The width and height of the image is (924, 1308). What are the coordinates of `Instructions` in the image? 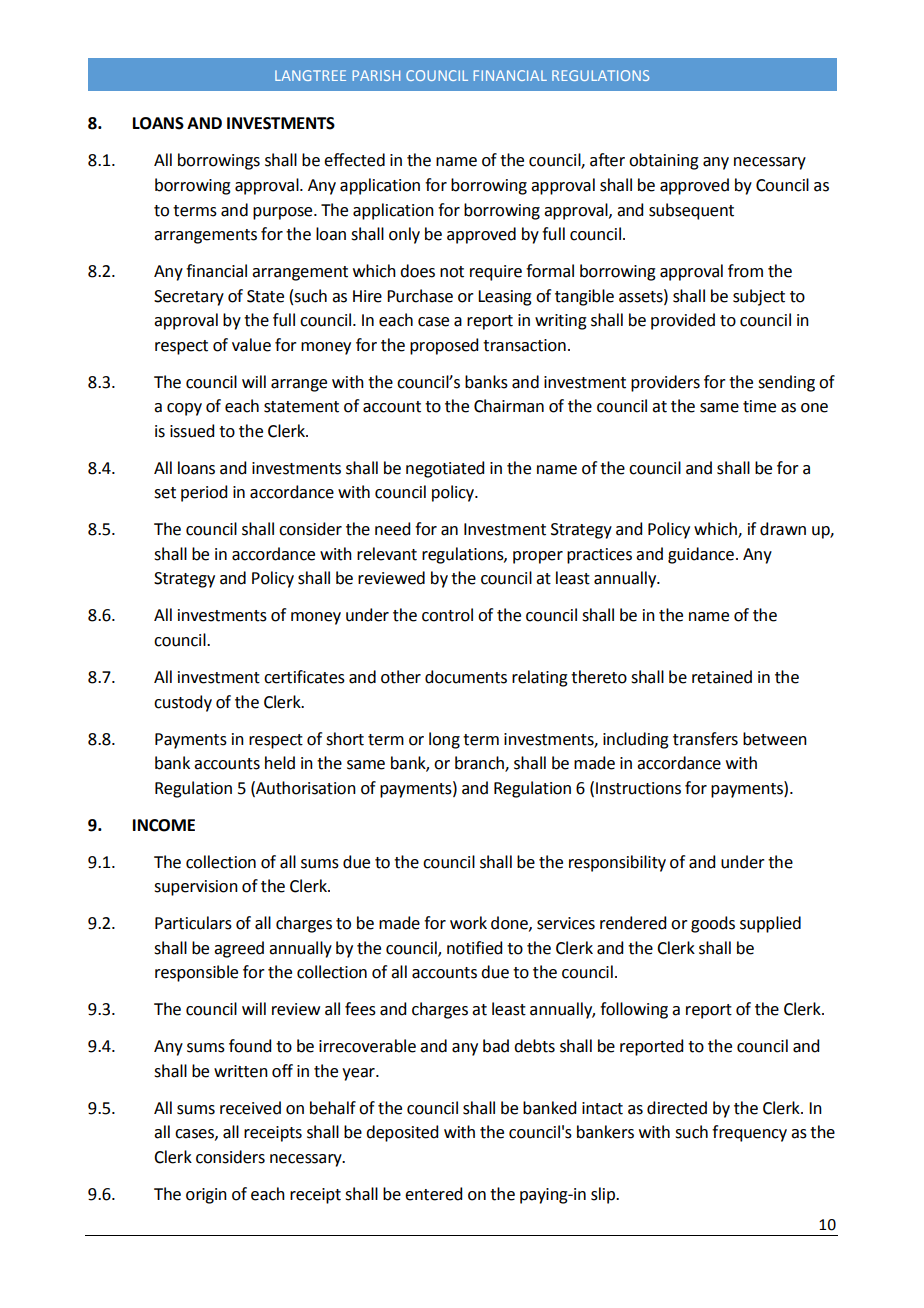 It's located at (638, 788).
